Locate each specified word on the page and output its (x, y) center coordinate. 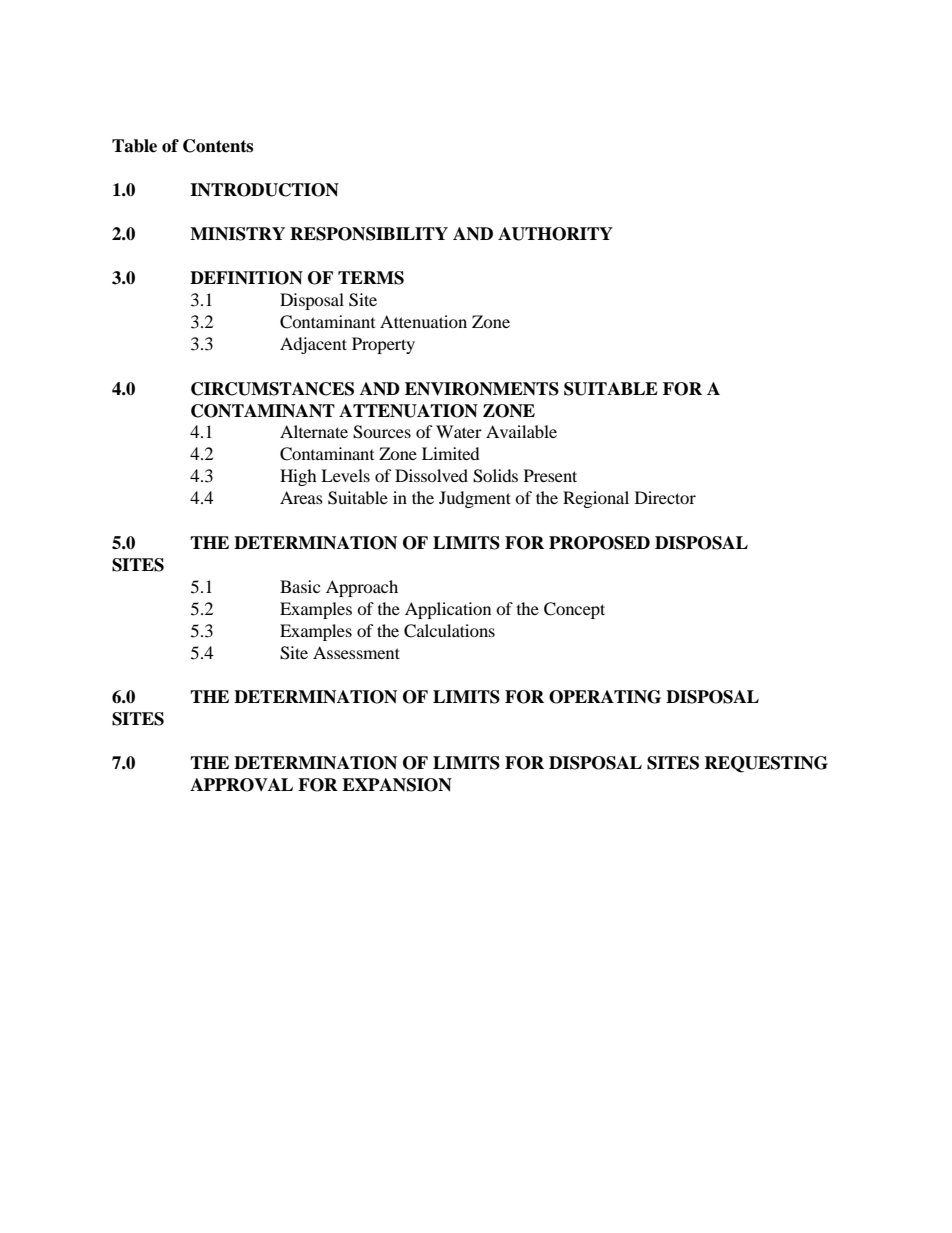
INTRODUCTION (264, 190)
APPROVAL (241, 785)
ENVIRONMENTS (482, 389)
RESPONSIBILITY (369, 234)
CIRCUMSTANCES (272, 389)
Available (521, 431)
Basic (300, 586)
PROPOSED (599, 543)
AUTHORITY (555, 234)
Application (448, 610)
